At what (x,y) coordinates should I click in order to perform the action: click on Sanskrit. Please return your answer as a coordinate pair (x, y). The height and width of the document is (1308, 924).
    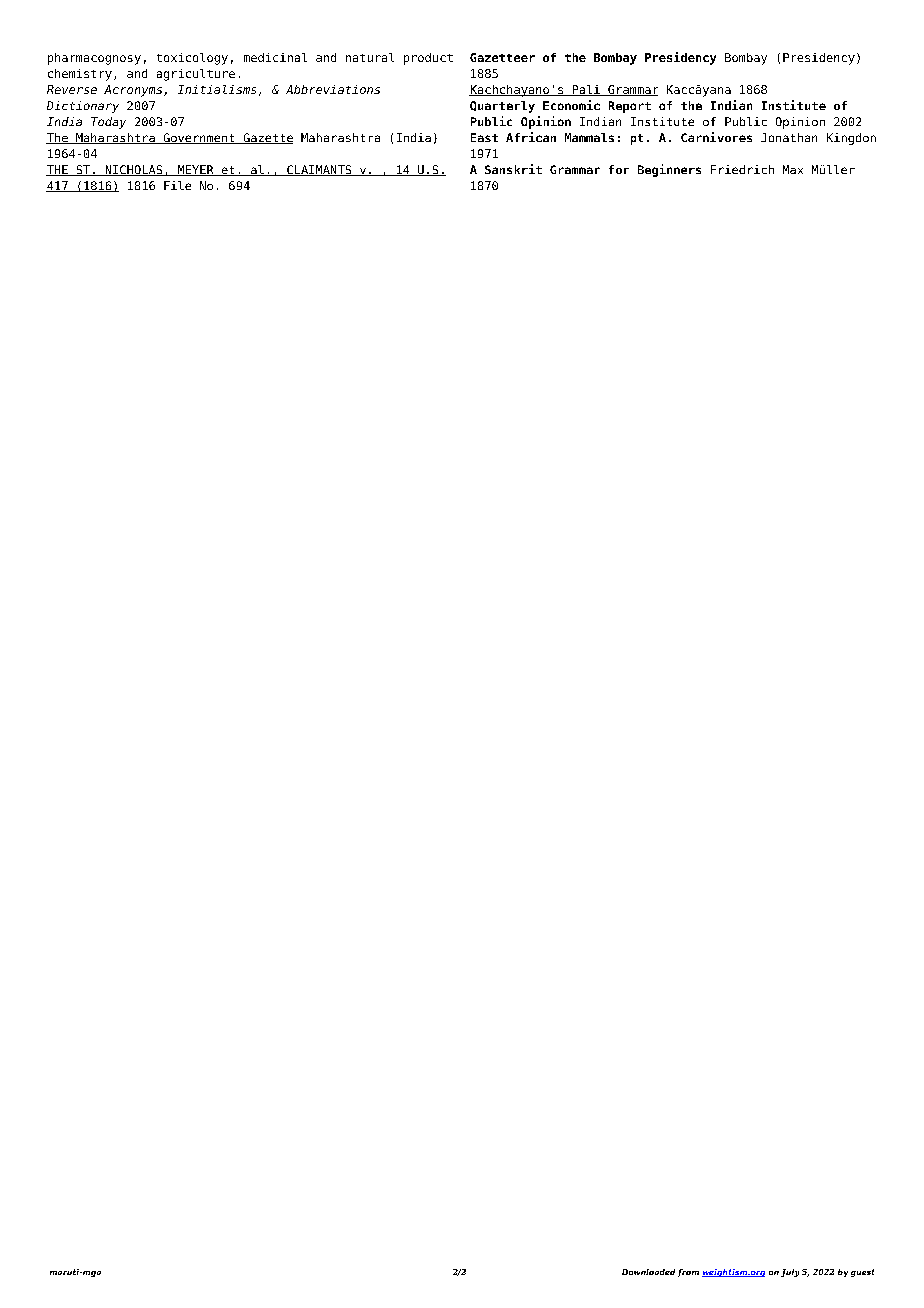
    Looking at the image, I should click on (513, 169).
